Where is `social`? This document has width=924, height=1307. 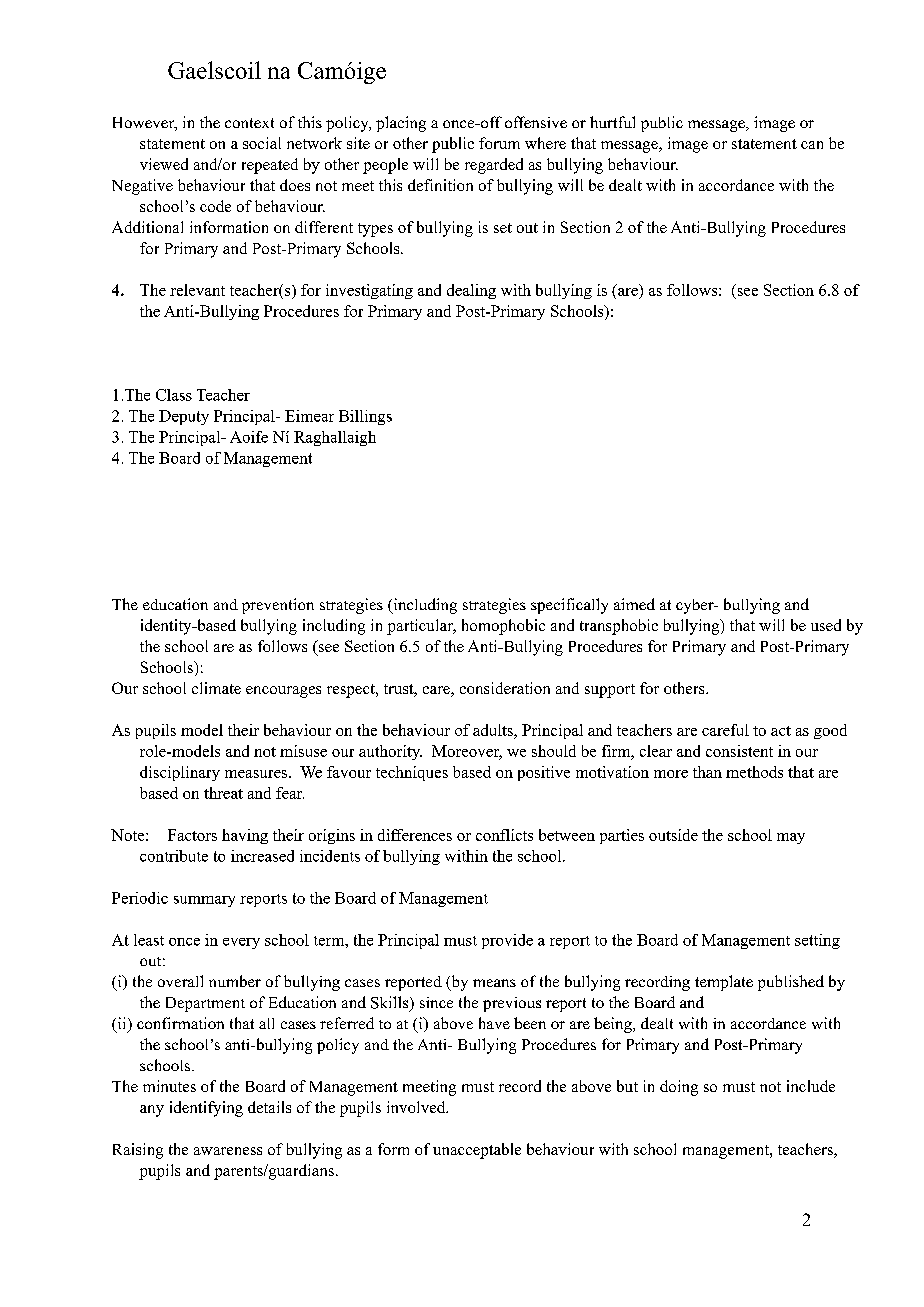
social is located at coordinates (262, 143).
